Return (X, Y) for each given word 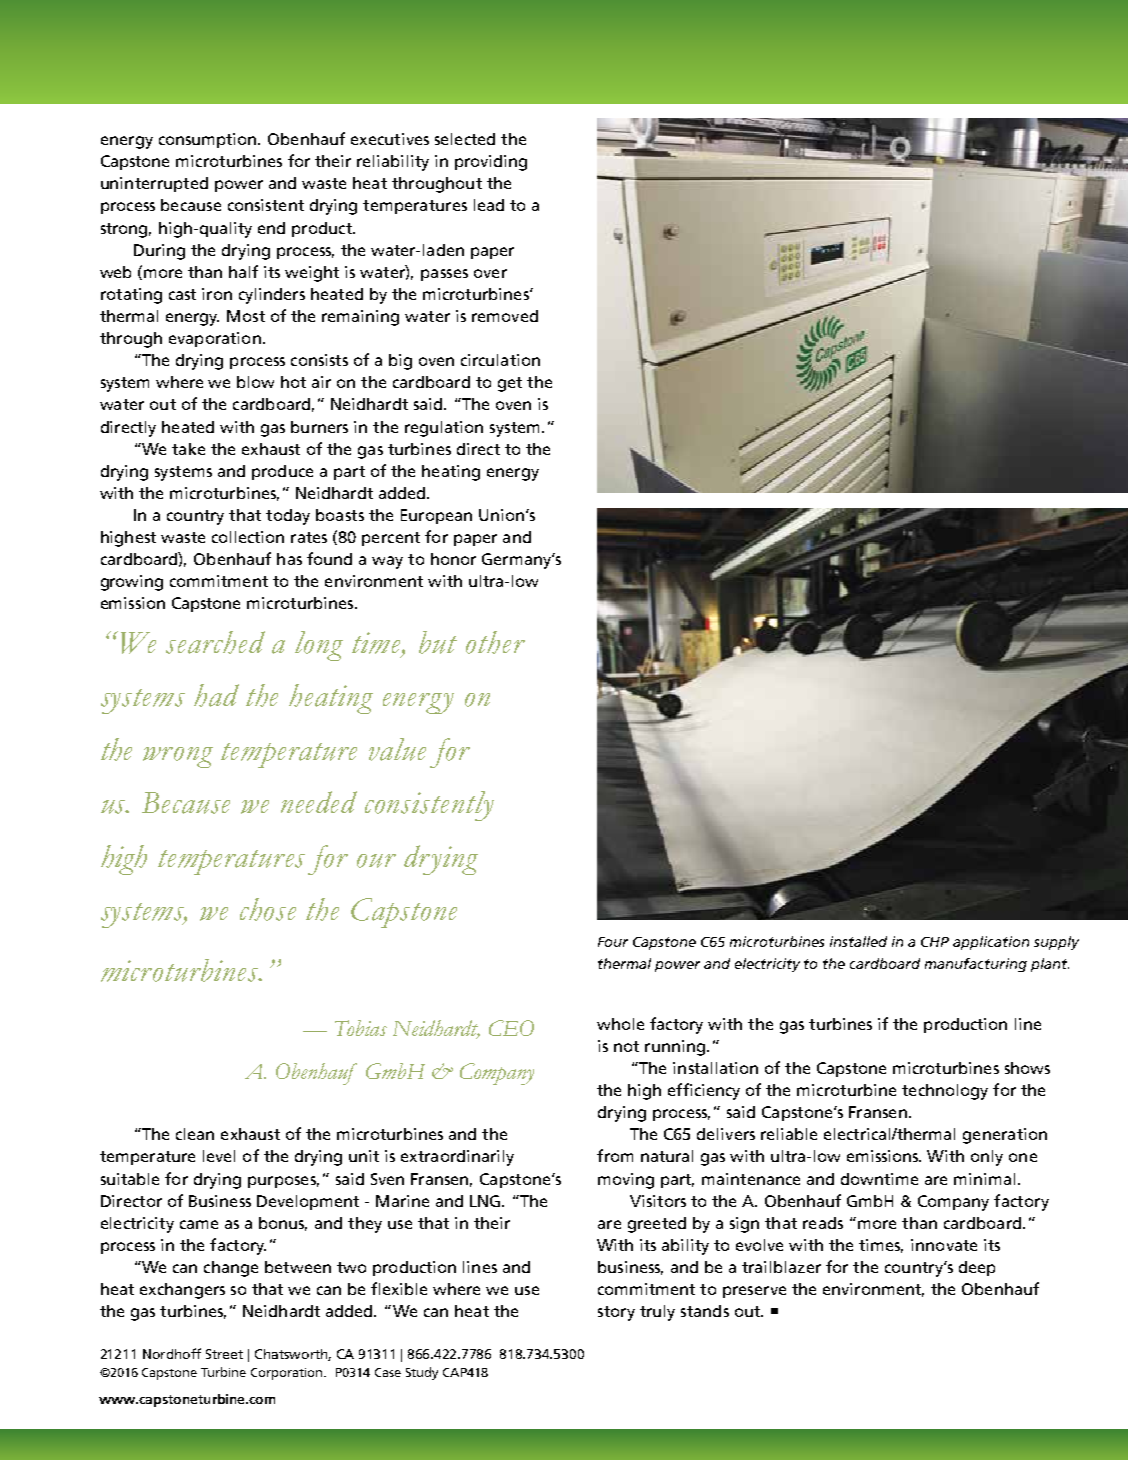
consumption (209, 140)
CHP (935, 942)
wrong (178, 757)
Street (224, 1354)
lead (489, 205)
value (397, 749)
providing (491, 163)
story (616, 1313)
